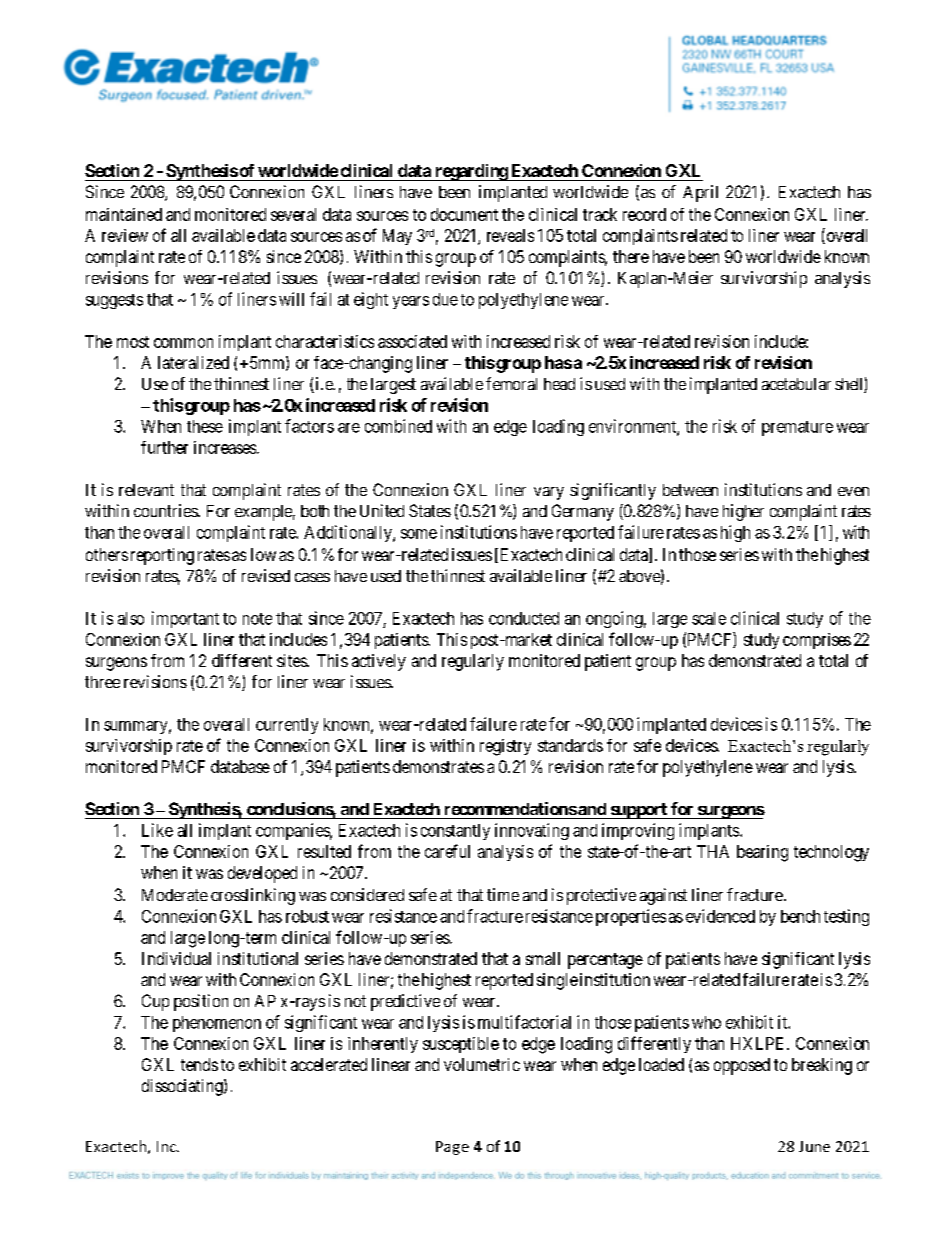  Describe the element at coordinates (124, 214) in the document. I see `maintained` at that location.
